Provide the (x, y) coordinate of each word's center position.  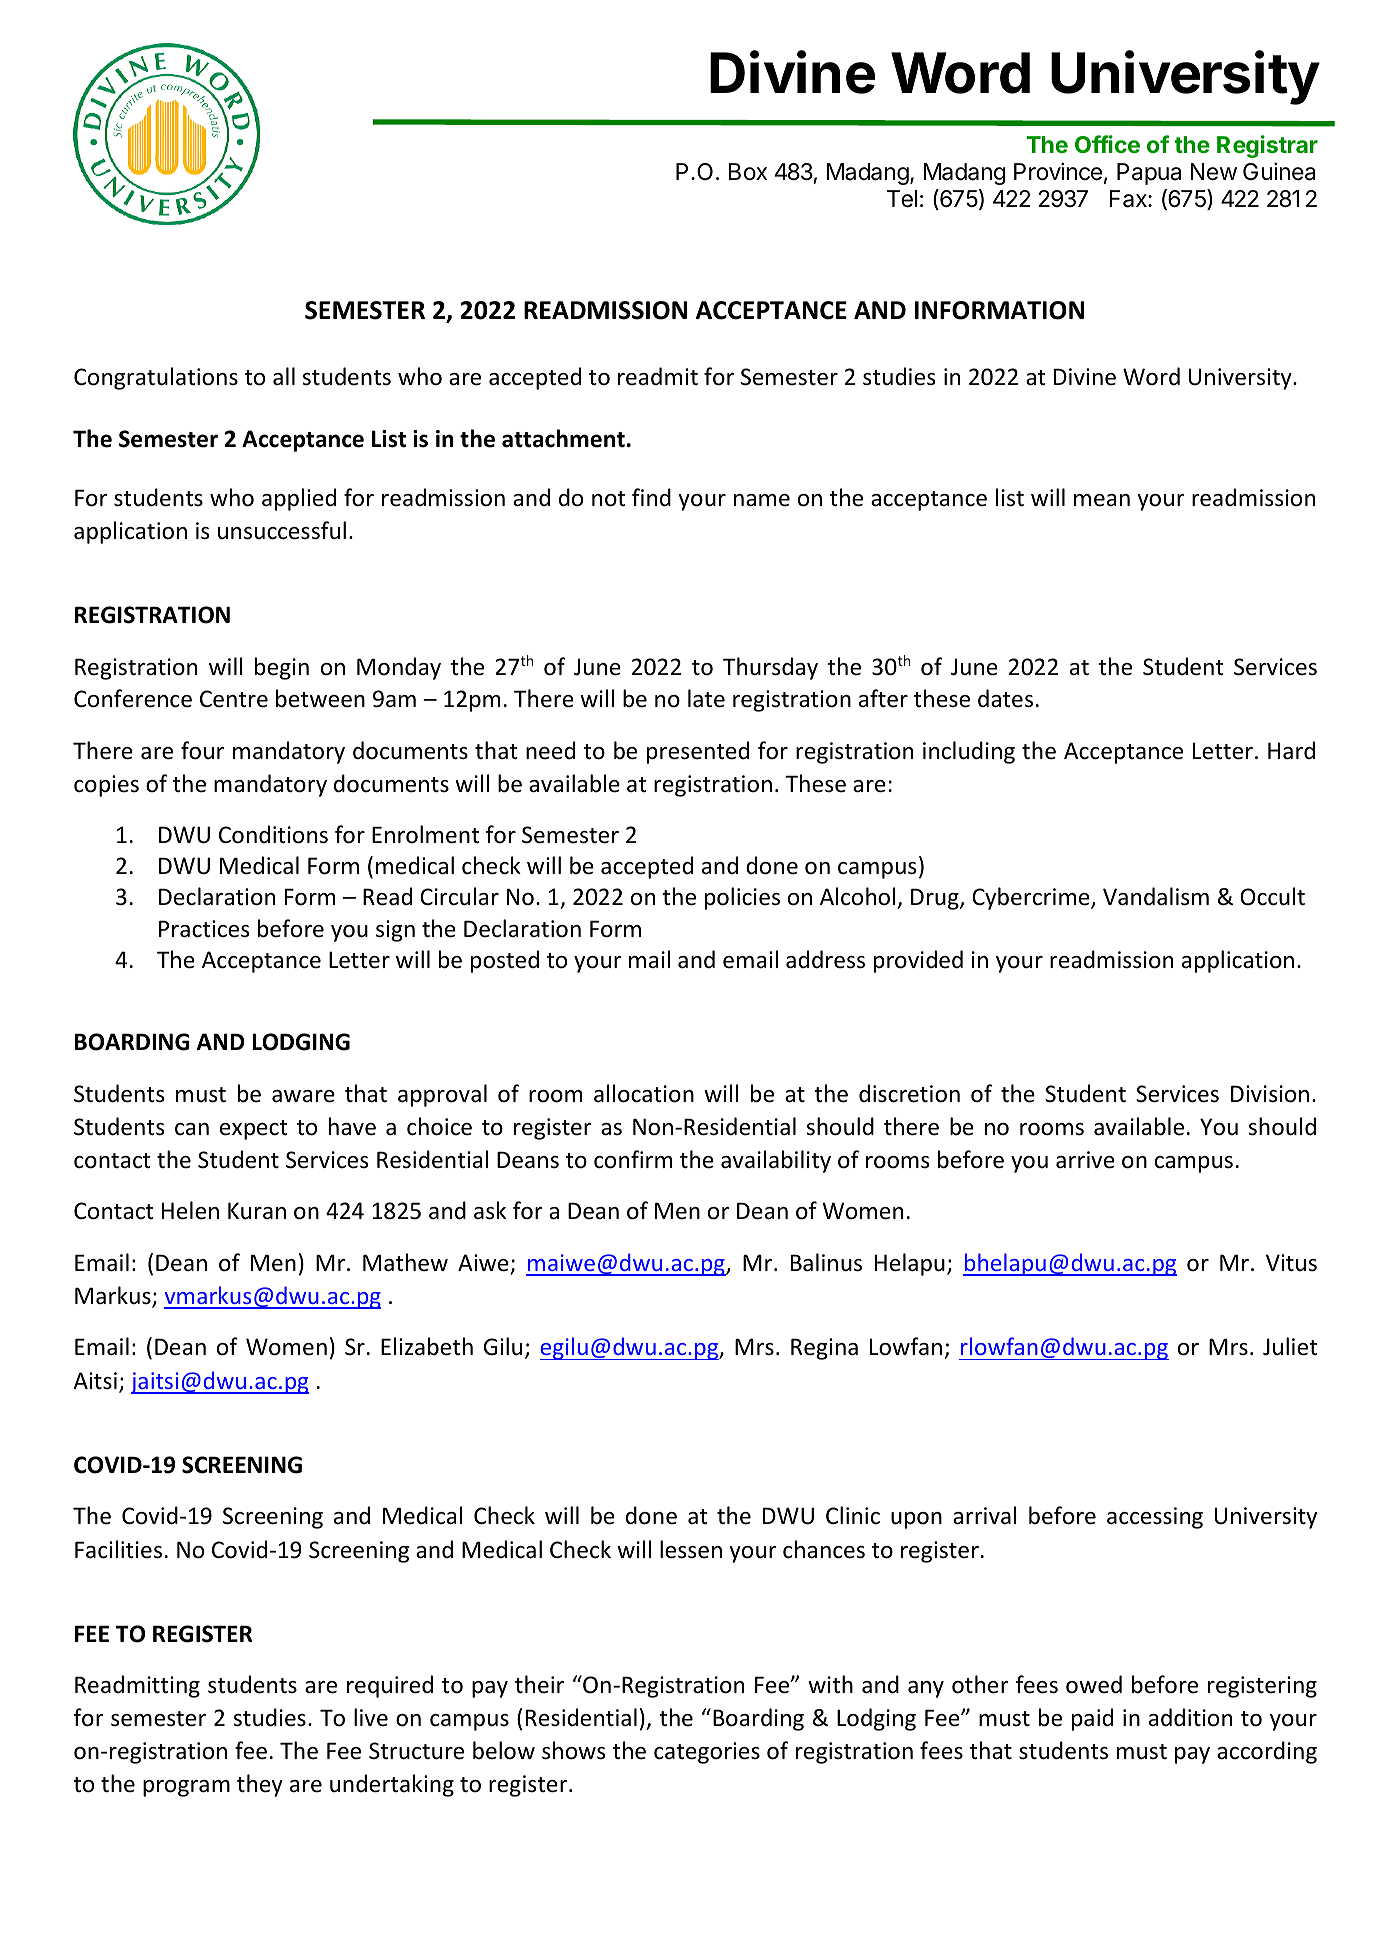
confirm (633, 1159)
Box (748, 172)
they (260, 1785)
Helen (190, 1210)
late (706, 698)
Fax (1129, 199)
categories (707, 1753)
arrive (1085, 1160)
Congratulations (156, 378)
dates (1005, 698)
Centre (234, 699)
